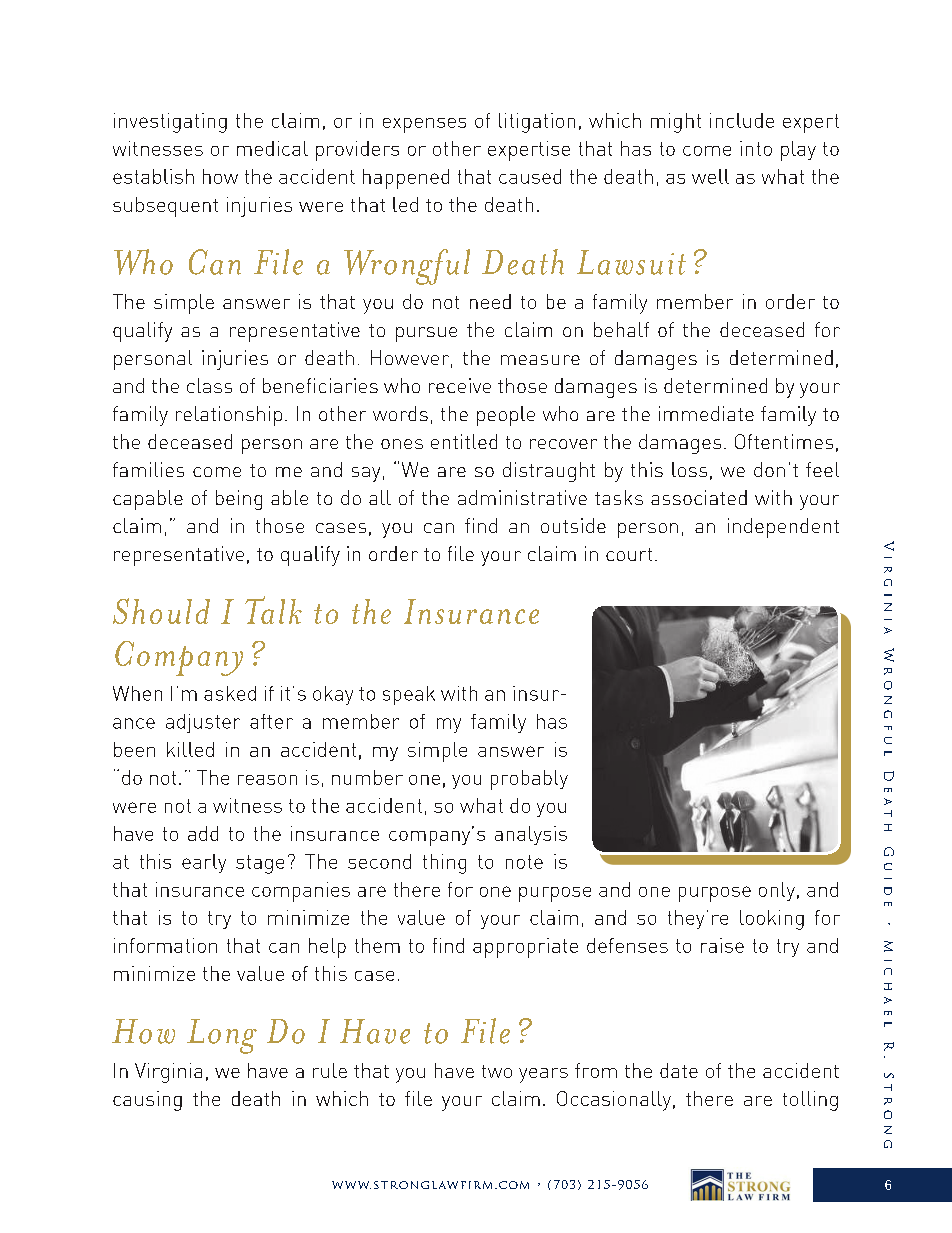 The width and height of the document is (952, 1233). What do you see at coordinates (497, 1071) in the document?
I see `two` at bounding box center [497, 1071].
